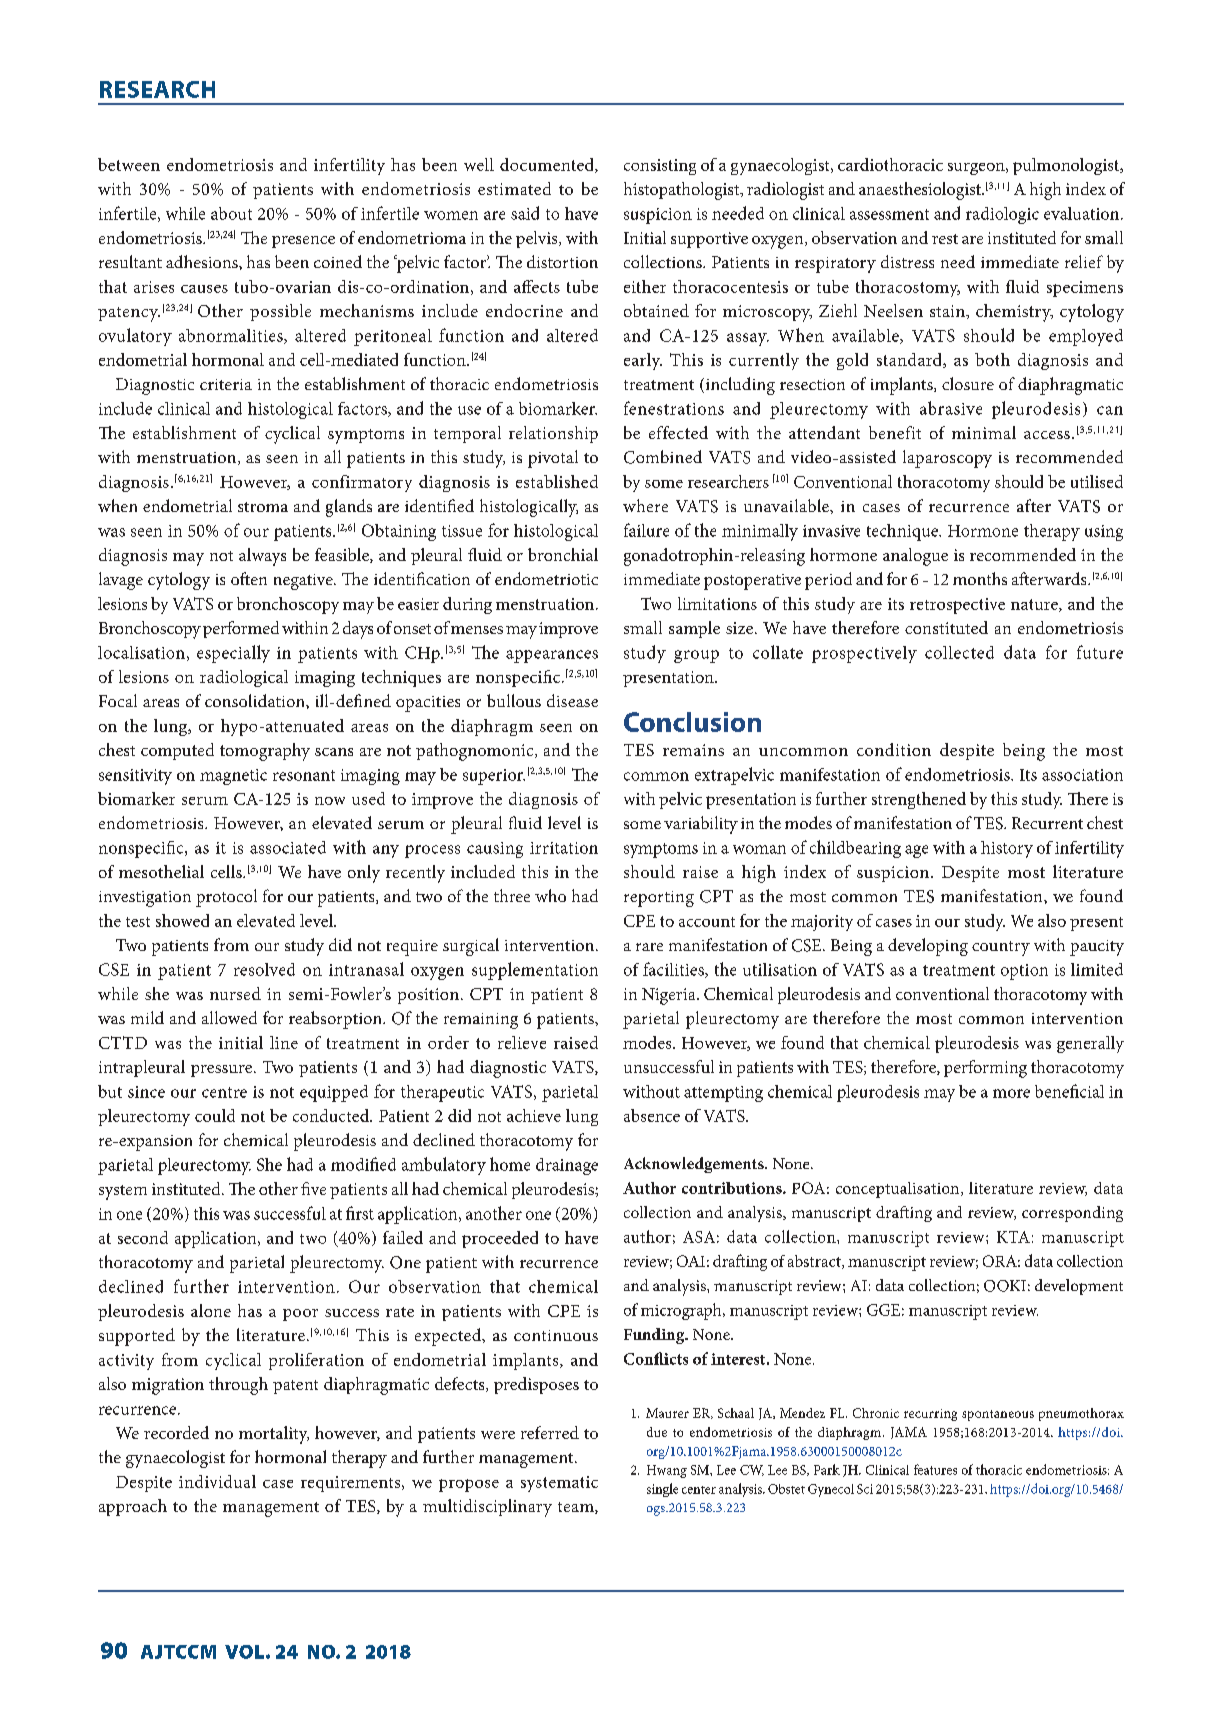  I want to click on appearances, so click(552, 656).
